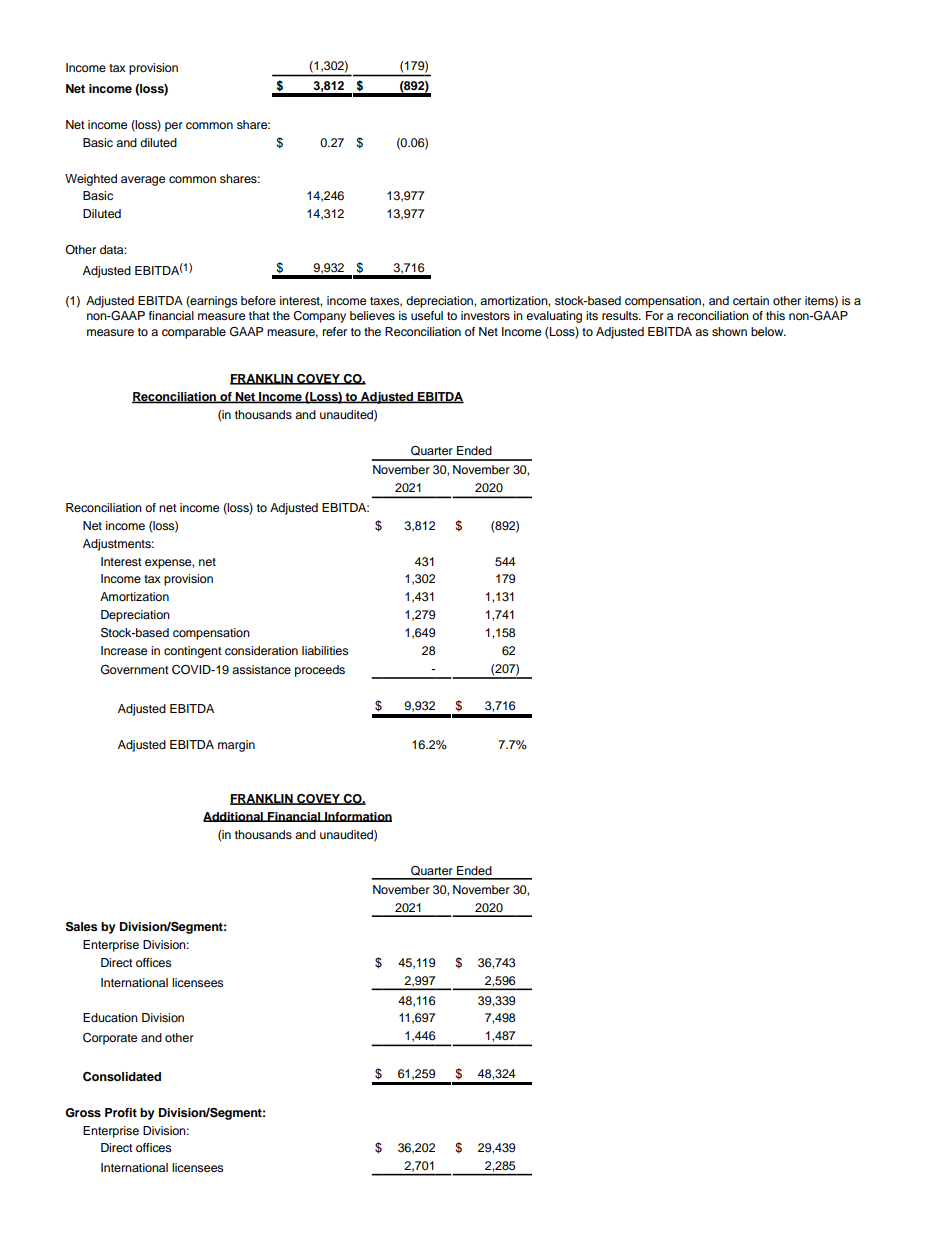 Image resolution: width=952 pixels, height=1233 pixels. Describe the element at coordinates (751, 300) in the page. I see `certain` at that location.
